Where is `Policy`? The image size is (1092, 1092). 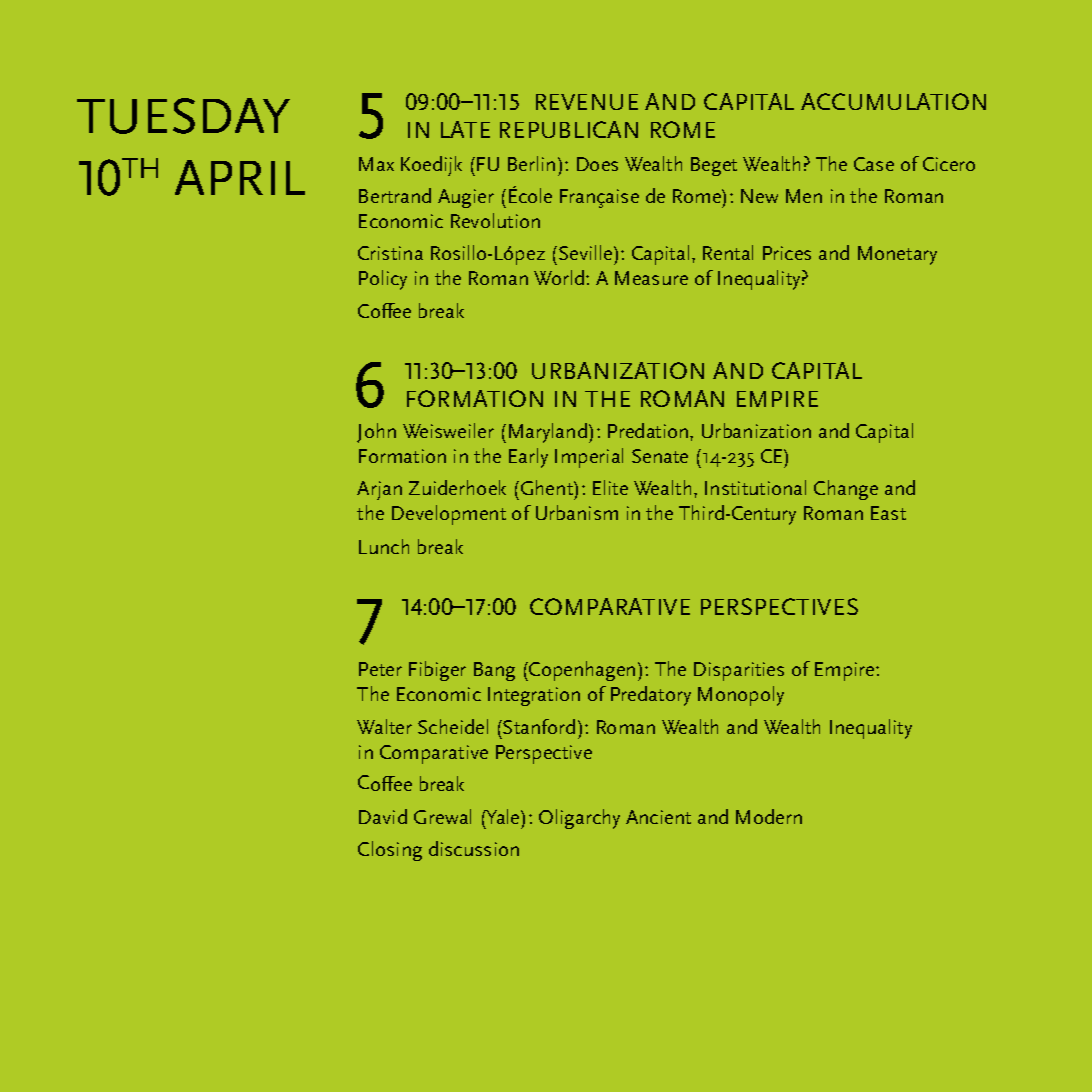
Policy is located at coordinates (383, 280).
